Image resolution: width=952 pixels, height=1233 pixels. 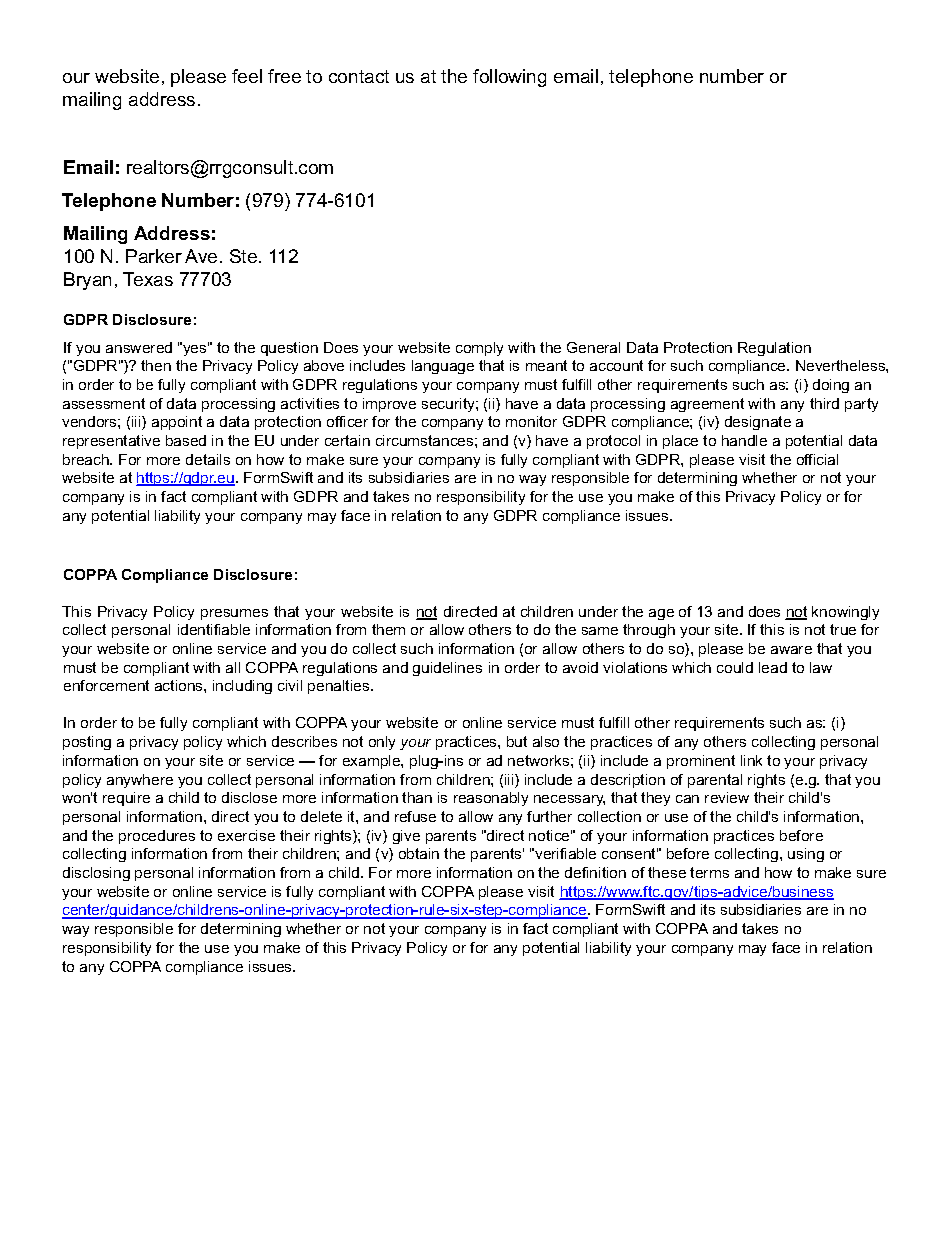 What do you see at coordinates (447, 669) in the screenshot?
I see `guidelines` at bounding box center [447, 669].
